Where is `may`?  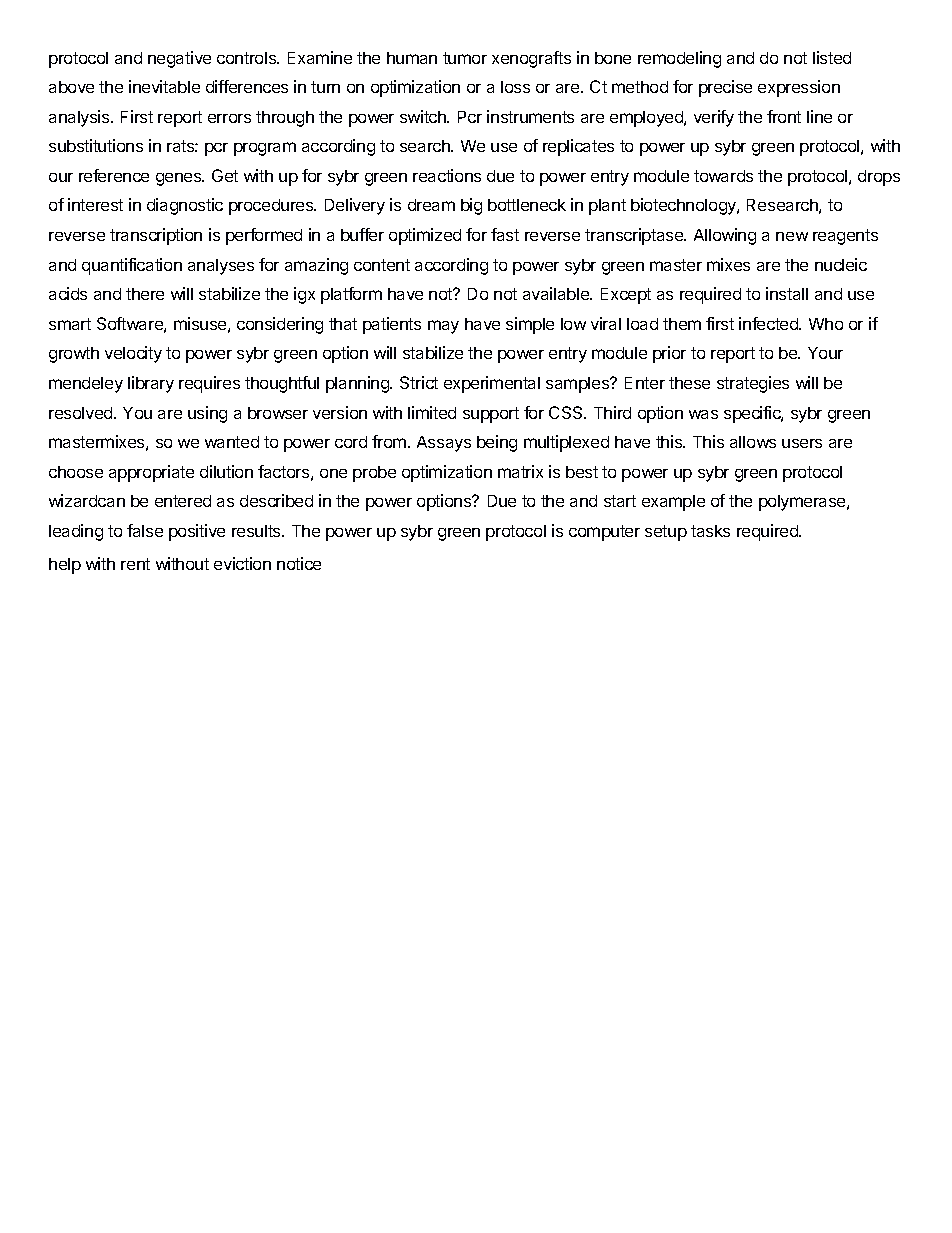
may is located at coordinates (443, 327).
